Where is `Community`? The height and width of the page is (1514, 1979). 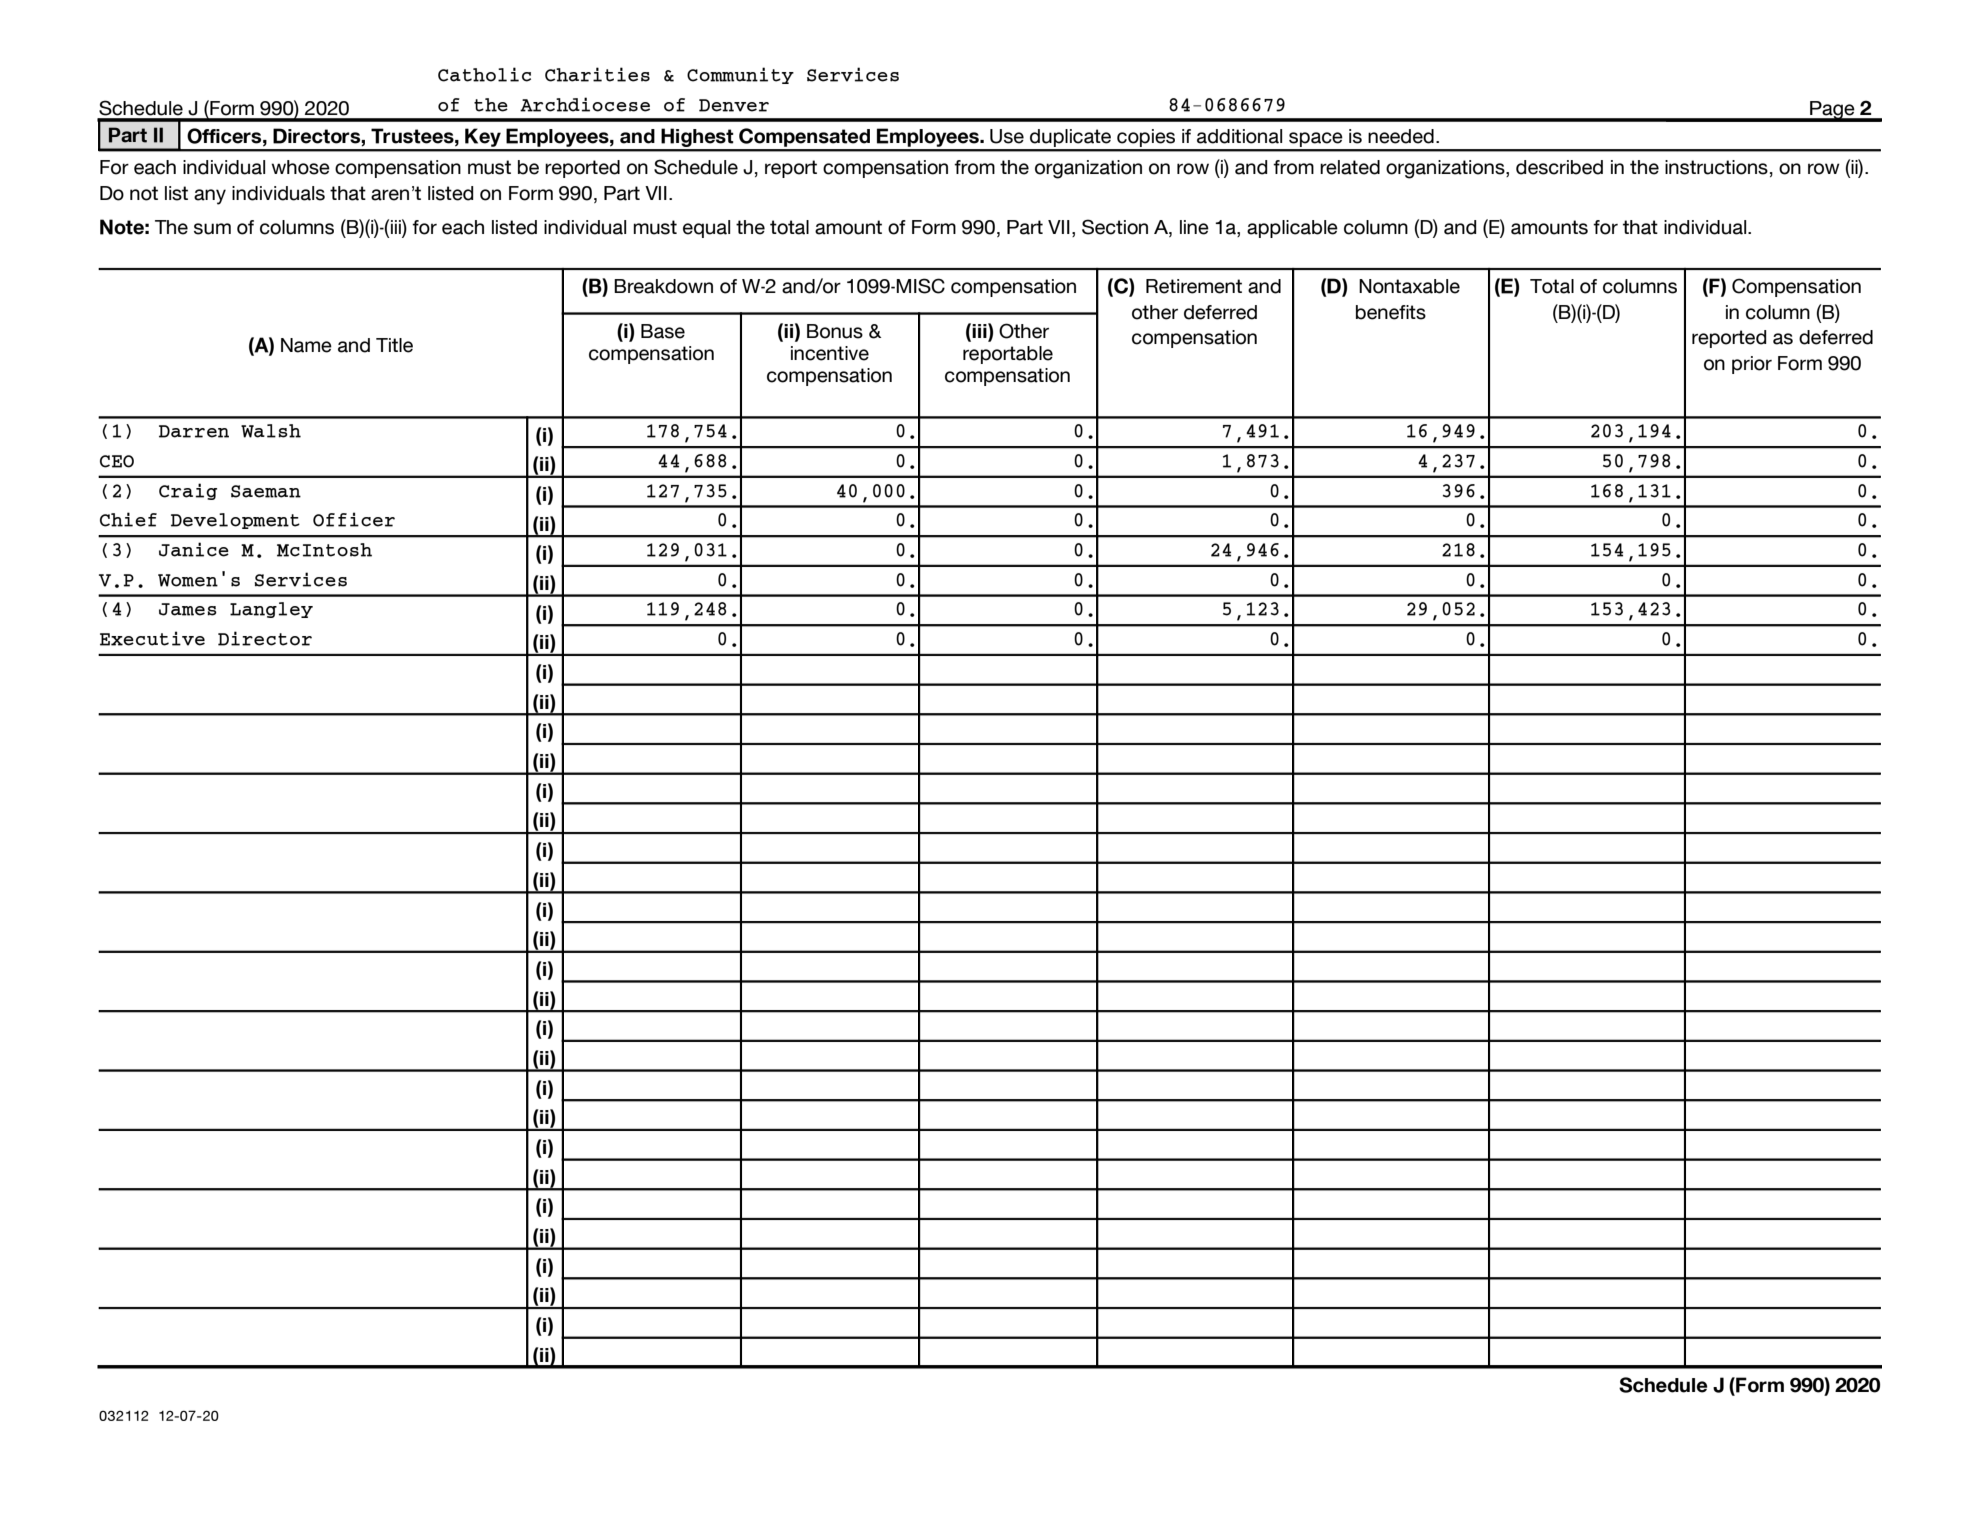
Community is located at coordinates (740, 75).
